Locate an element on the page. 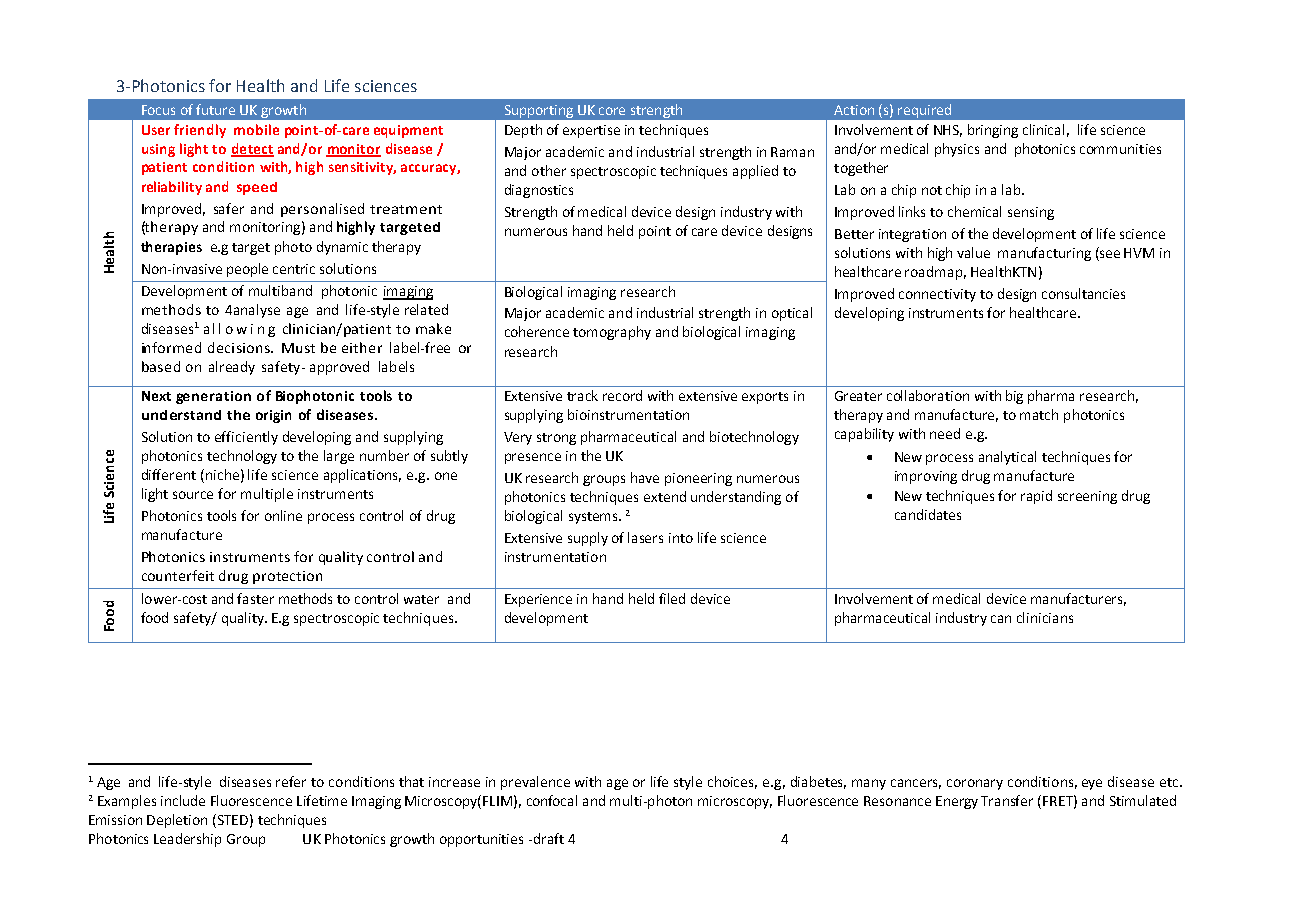 This image has height=924, width=1308. analytical is located at coordinates (1007, 458).
